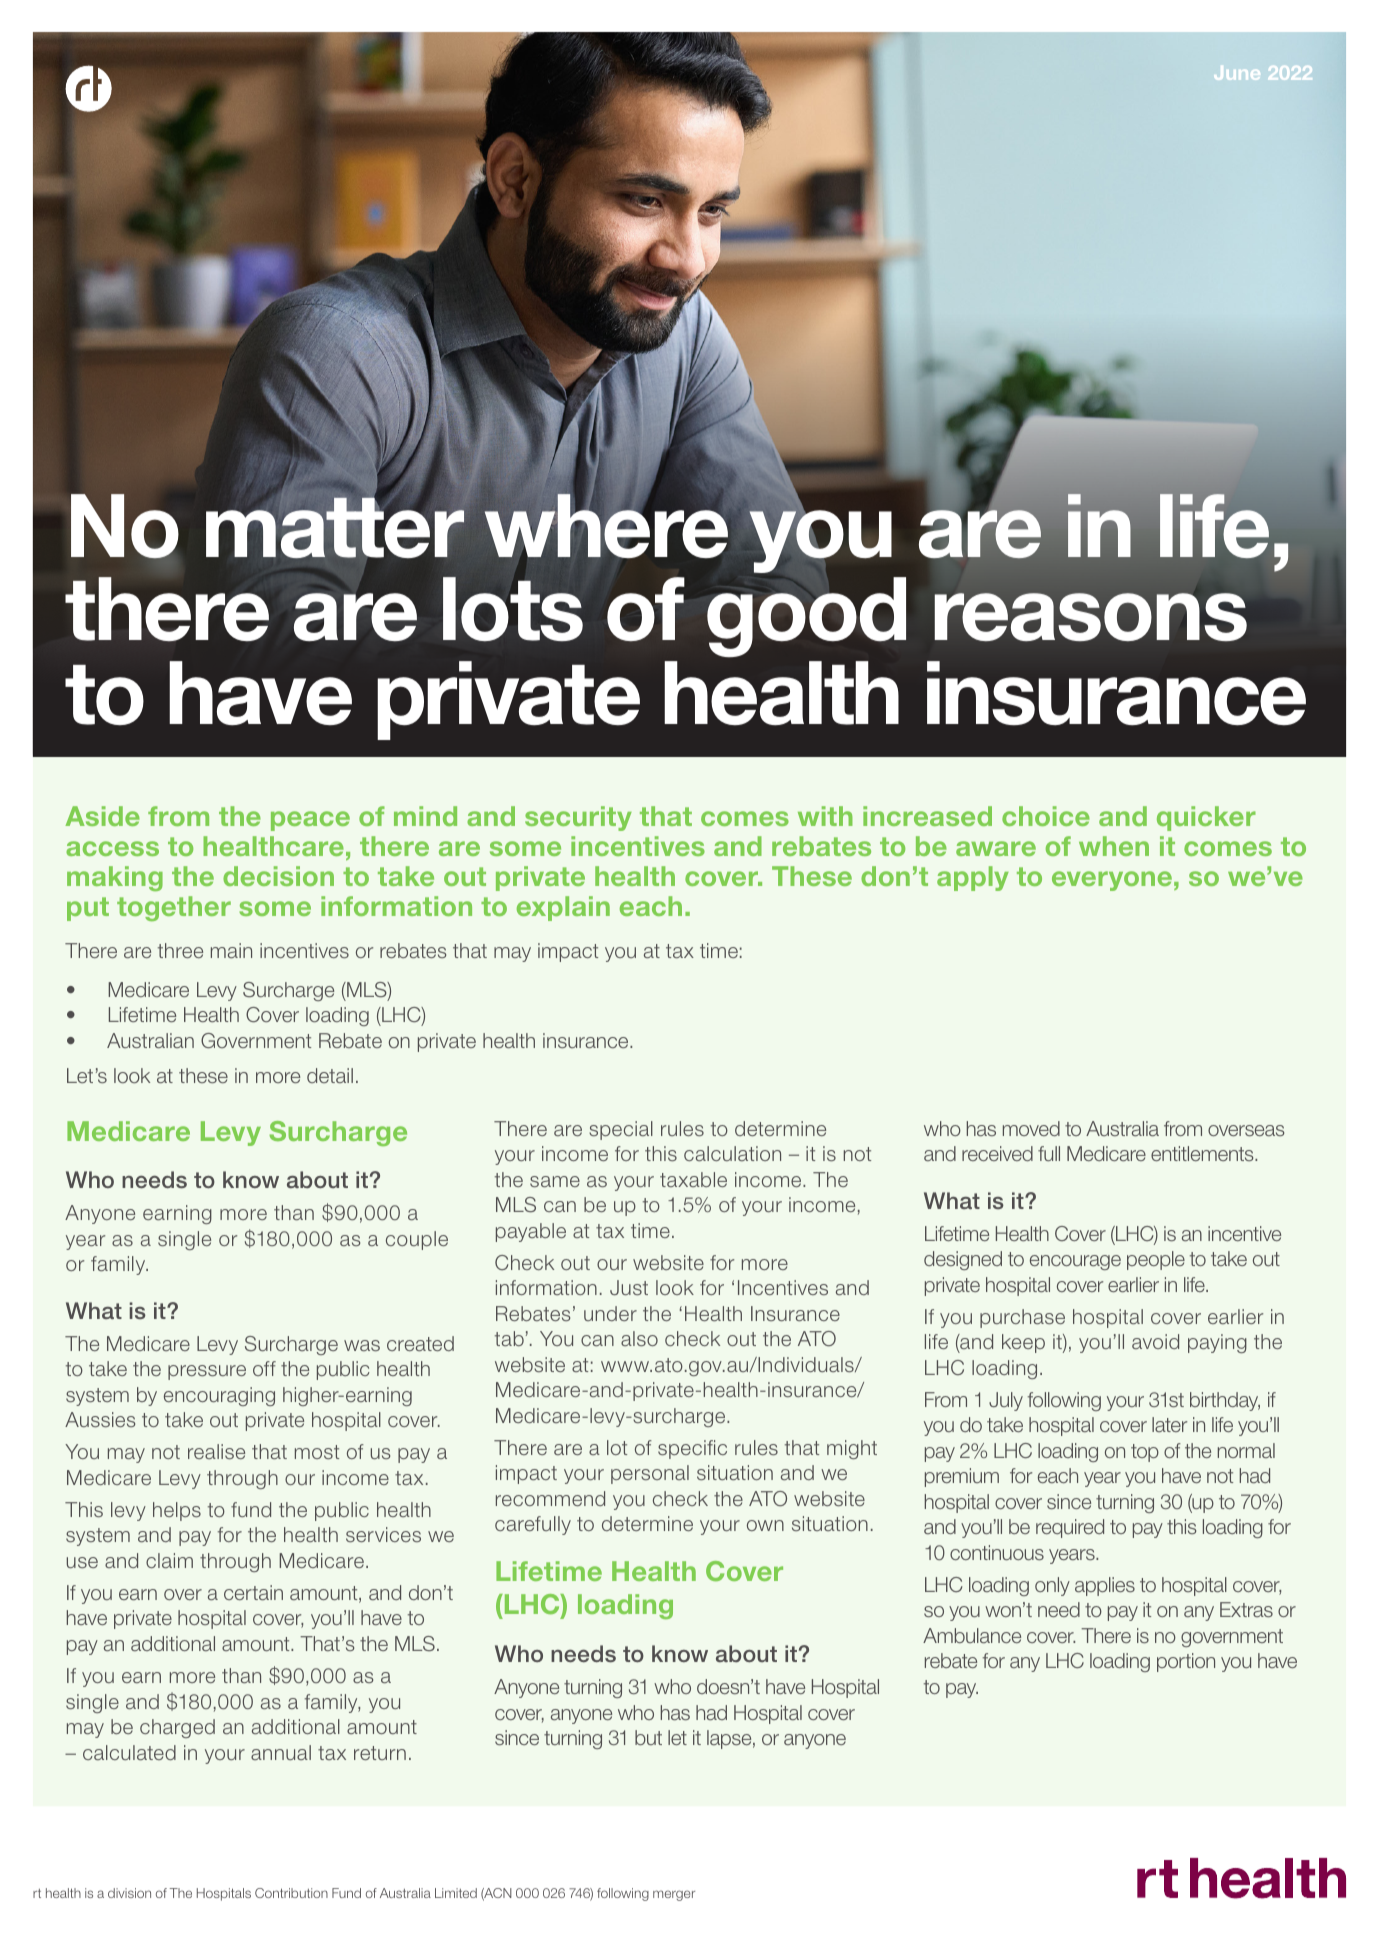 Image resolution: width=1379 pixels, height=1951 pixels. Describe the element at coordinates (674, 1895) in the screenshot. I see `merger` at that location.
